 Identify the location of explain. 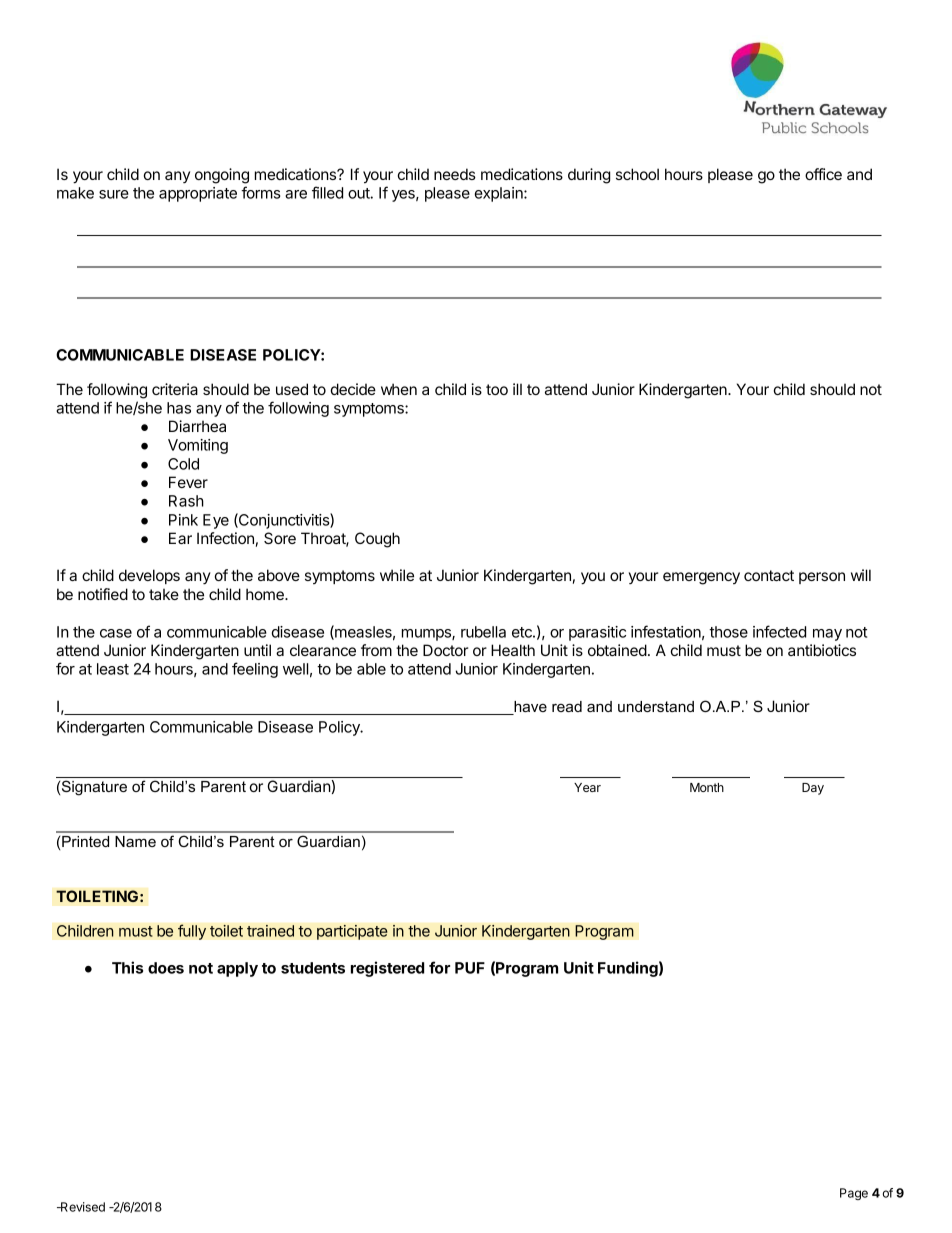
(500, 194).
